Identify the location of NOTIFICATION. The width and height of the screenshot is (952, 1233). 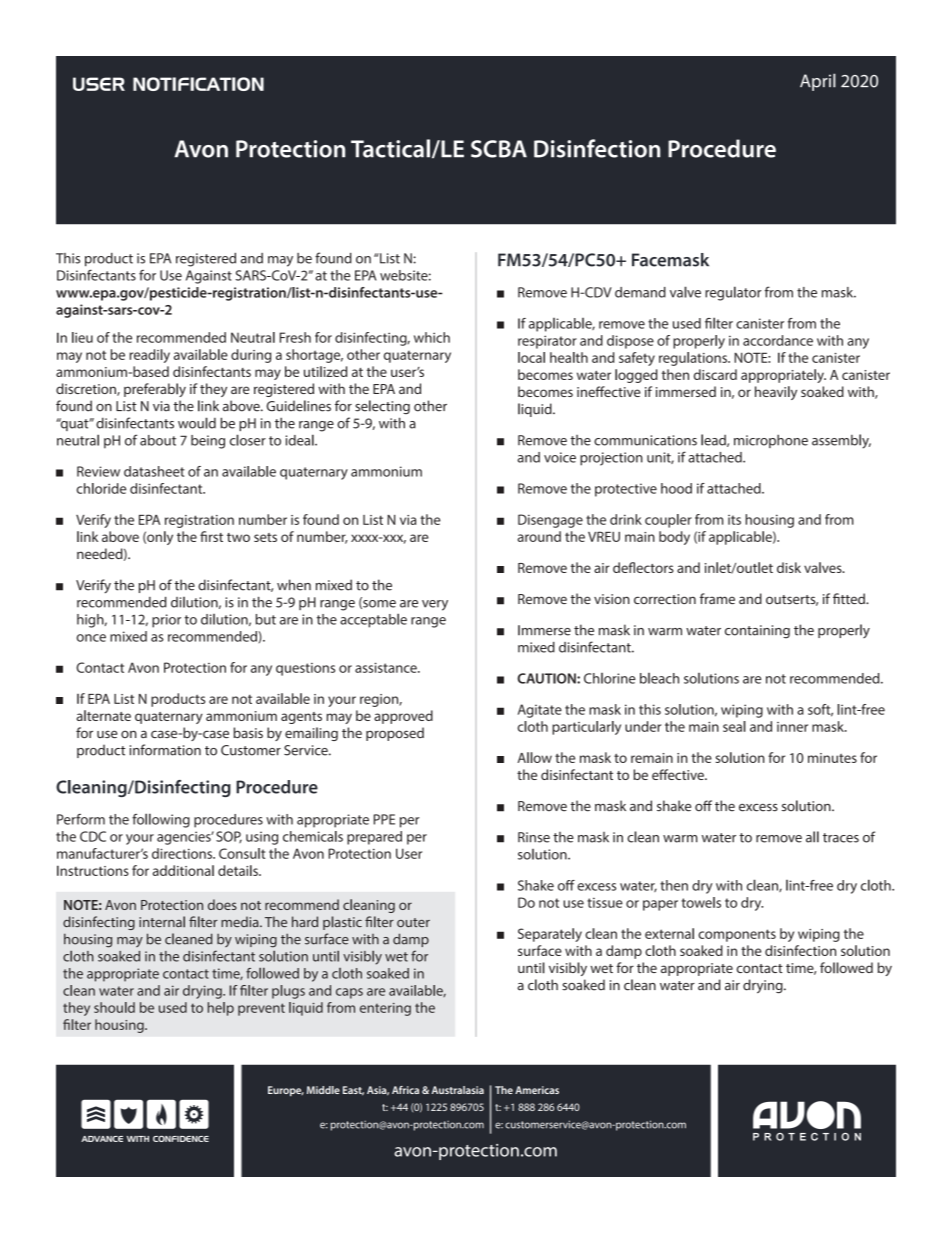
(198, 84).
